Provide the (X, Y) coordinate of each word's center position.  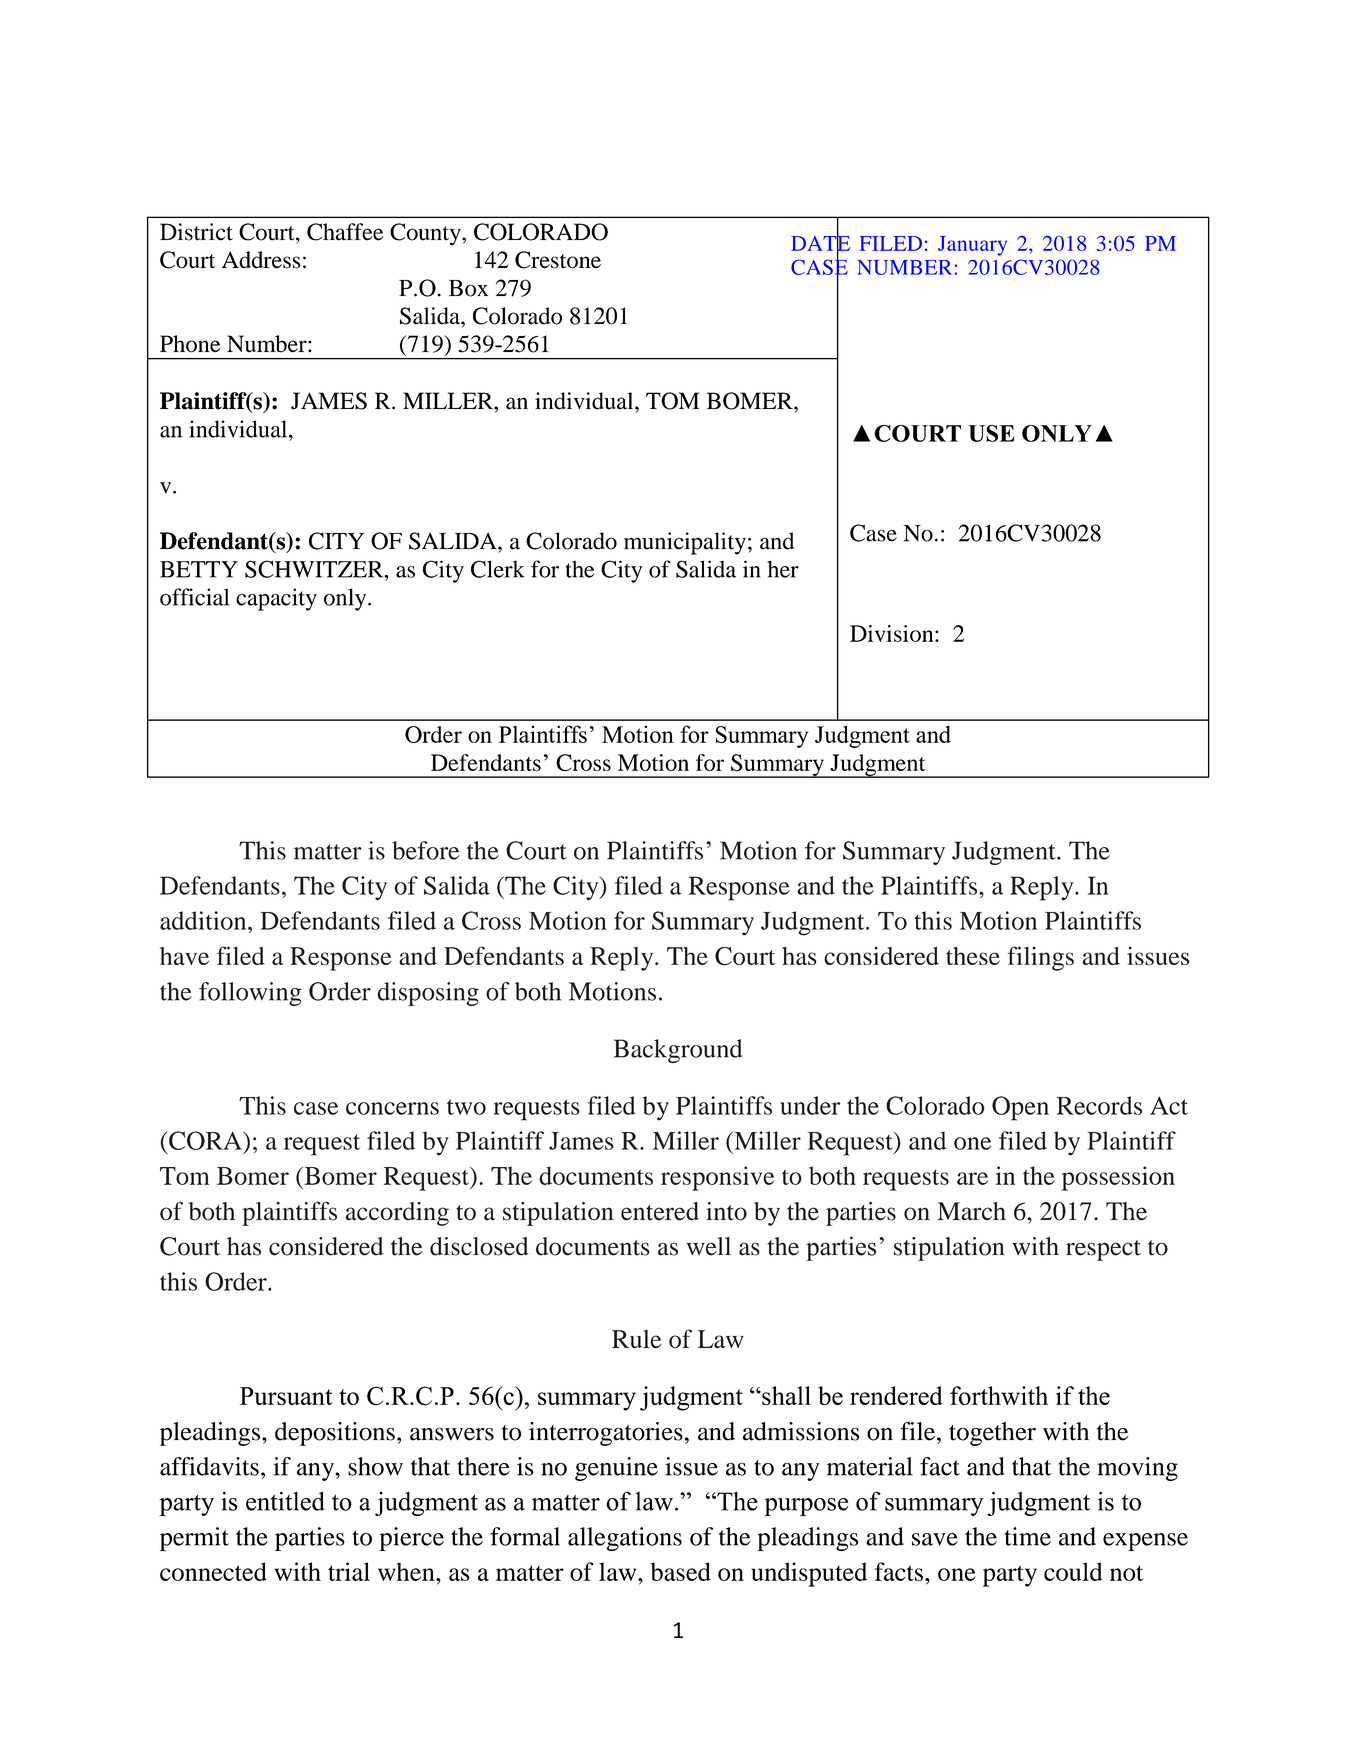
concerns (392, 1108)
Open (1020, 1108)
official (194, 597)
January (972, 246)
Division (893, 633)
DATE (820, 243)
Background (678, 1051)
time (1027, 1536)
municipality (685, 543)
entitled (285, 1501)
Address (261, 260)
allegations (625, 1539)
